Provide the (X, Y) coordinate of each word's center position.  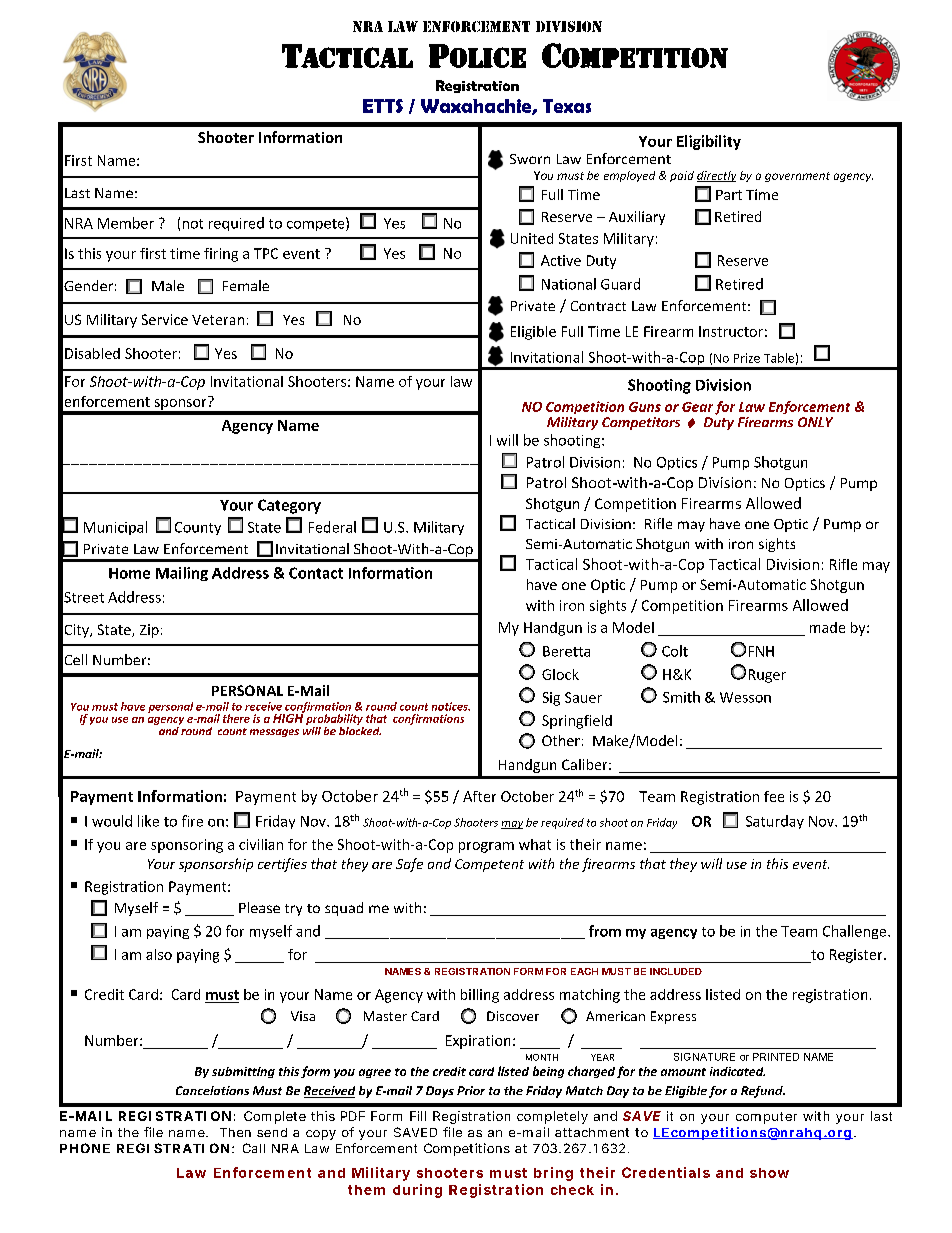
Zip (149, 631)
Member (126, 223)
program (486, 847)
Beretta (566, 651)
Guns (645, 407)
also (159, 954)
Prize (747, 358)
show (769, 1173)
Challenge (856, 932)
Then (235, 1132)
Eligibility (709, 142)
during (417, 1191)
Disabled (92, 353)
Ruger (767, 676)
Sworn (530, 159)
